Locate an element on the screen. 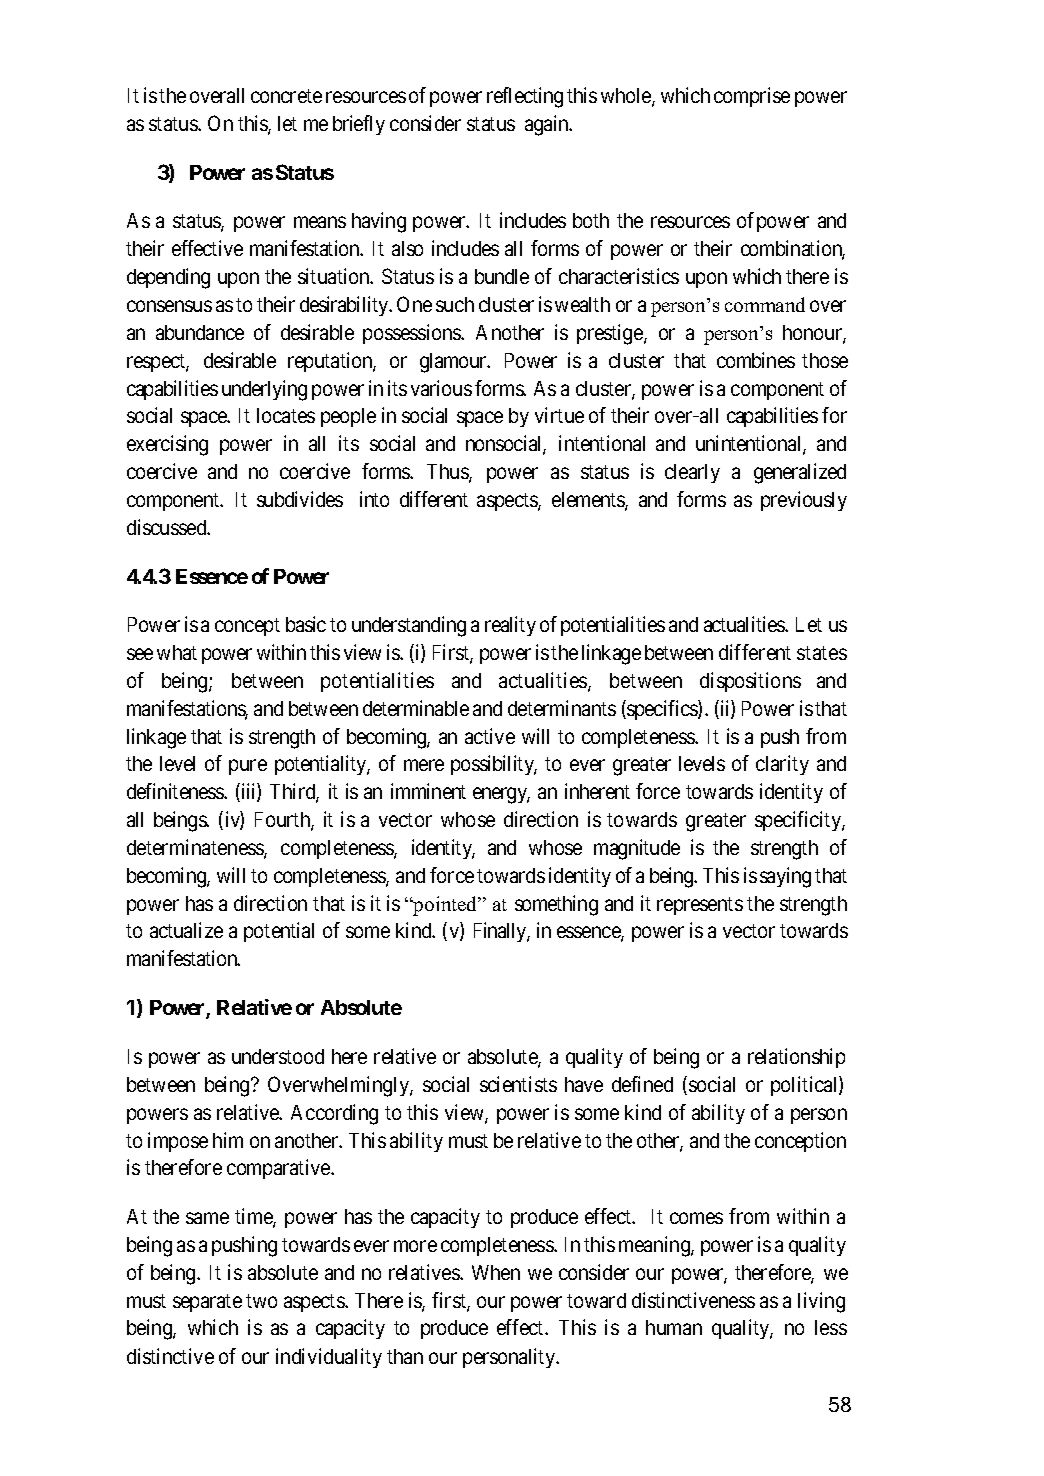 This screenshot has height=1476, width=1044. understood is located at coordinates (278, 1056).
